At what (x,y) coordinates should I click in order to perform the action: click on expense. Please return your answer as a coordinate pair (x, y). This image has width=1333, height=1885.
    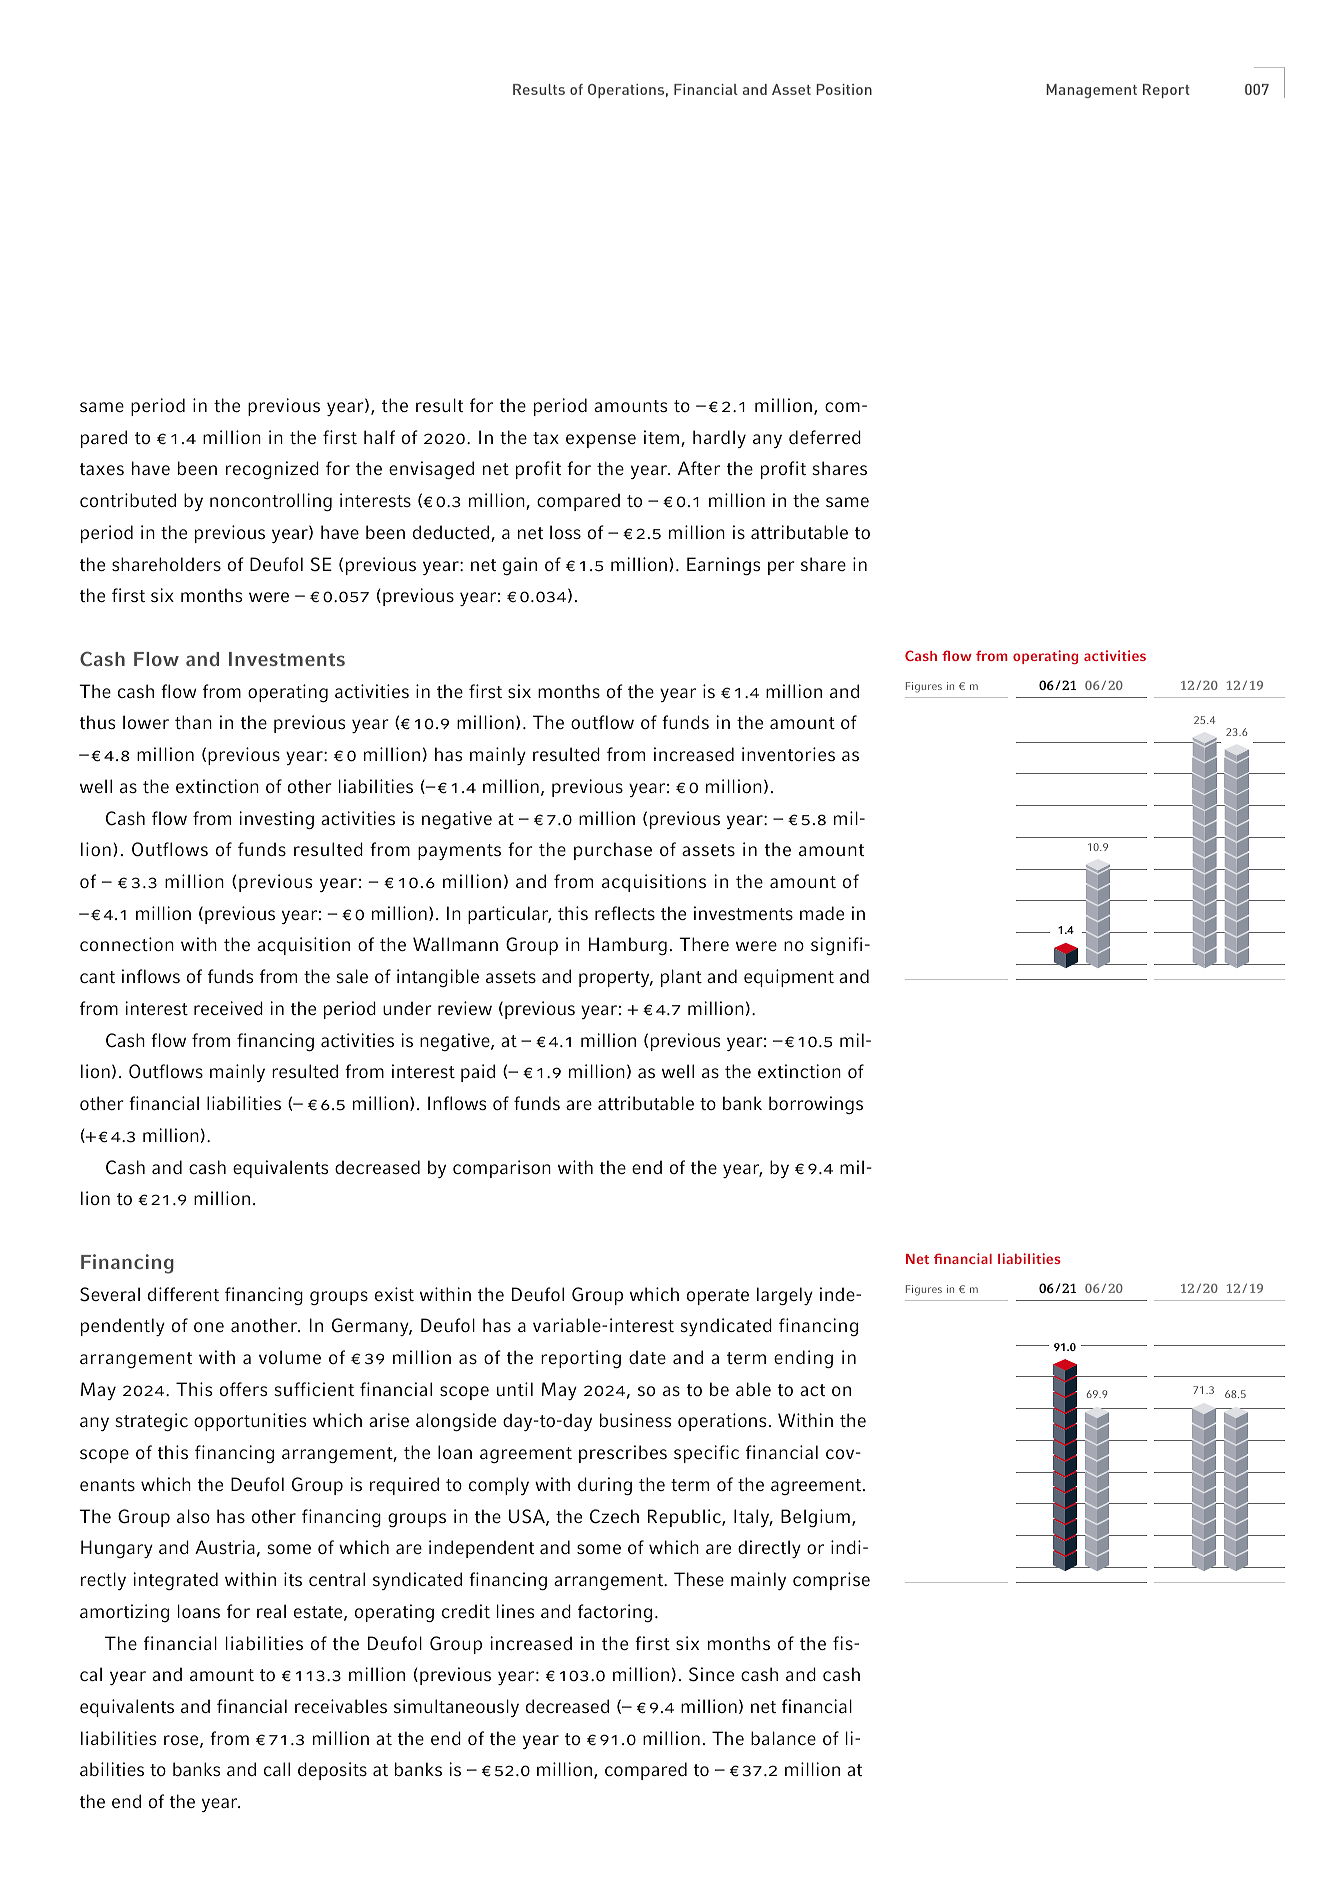
    Looking at the image, I should click on (601, 441).
